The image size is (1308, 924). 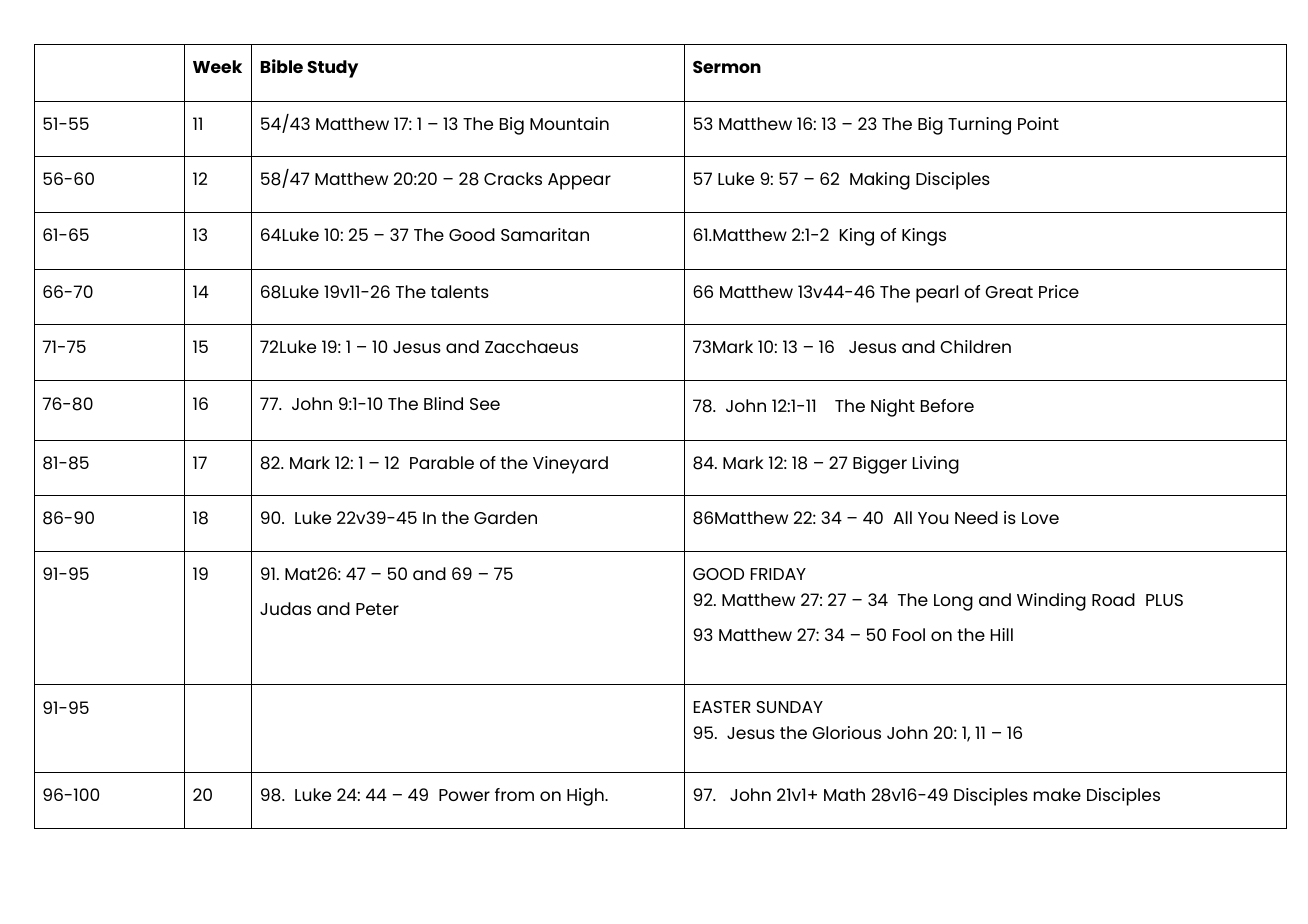 I want to click on Love, so click(x=1040, y=518).
